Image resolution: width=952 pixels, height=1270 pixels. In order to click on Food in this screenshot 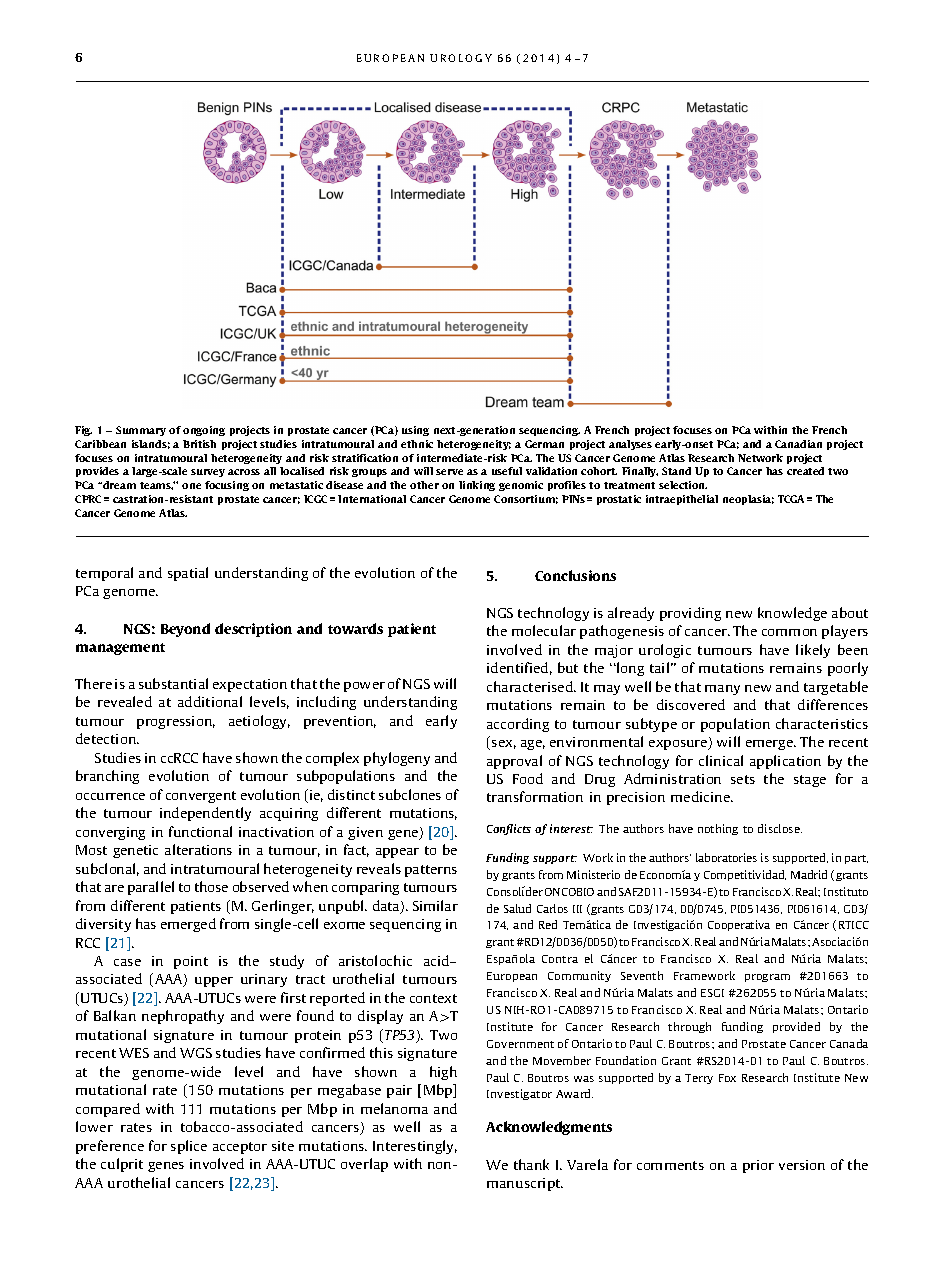, I will do `click(528, 778)`.
